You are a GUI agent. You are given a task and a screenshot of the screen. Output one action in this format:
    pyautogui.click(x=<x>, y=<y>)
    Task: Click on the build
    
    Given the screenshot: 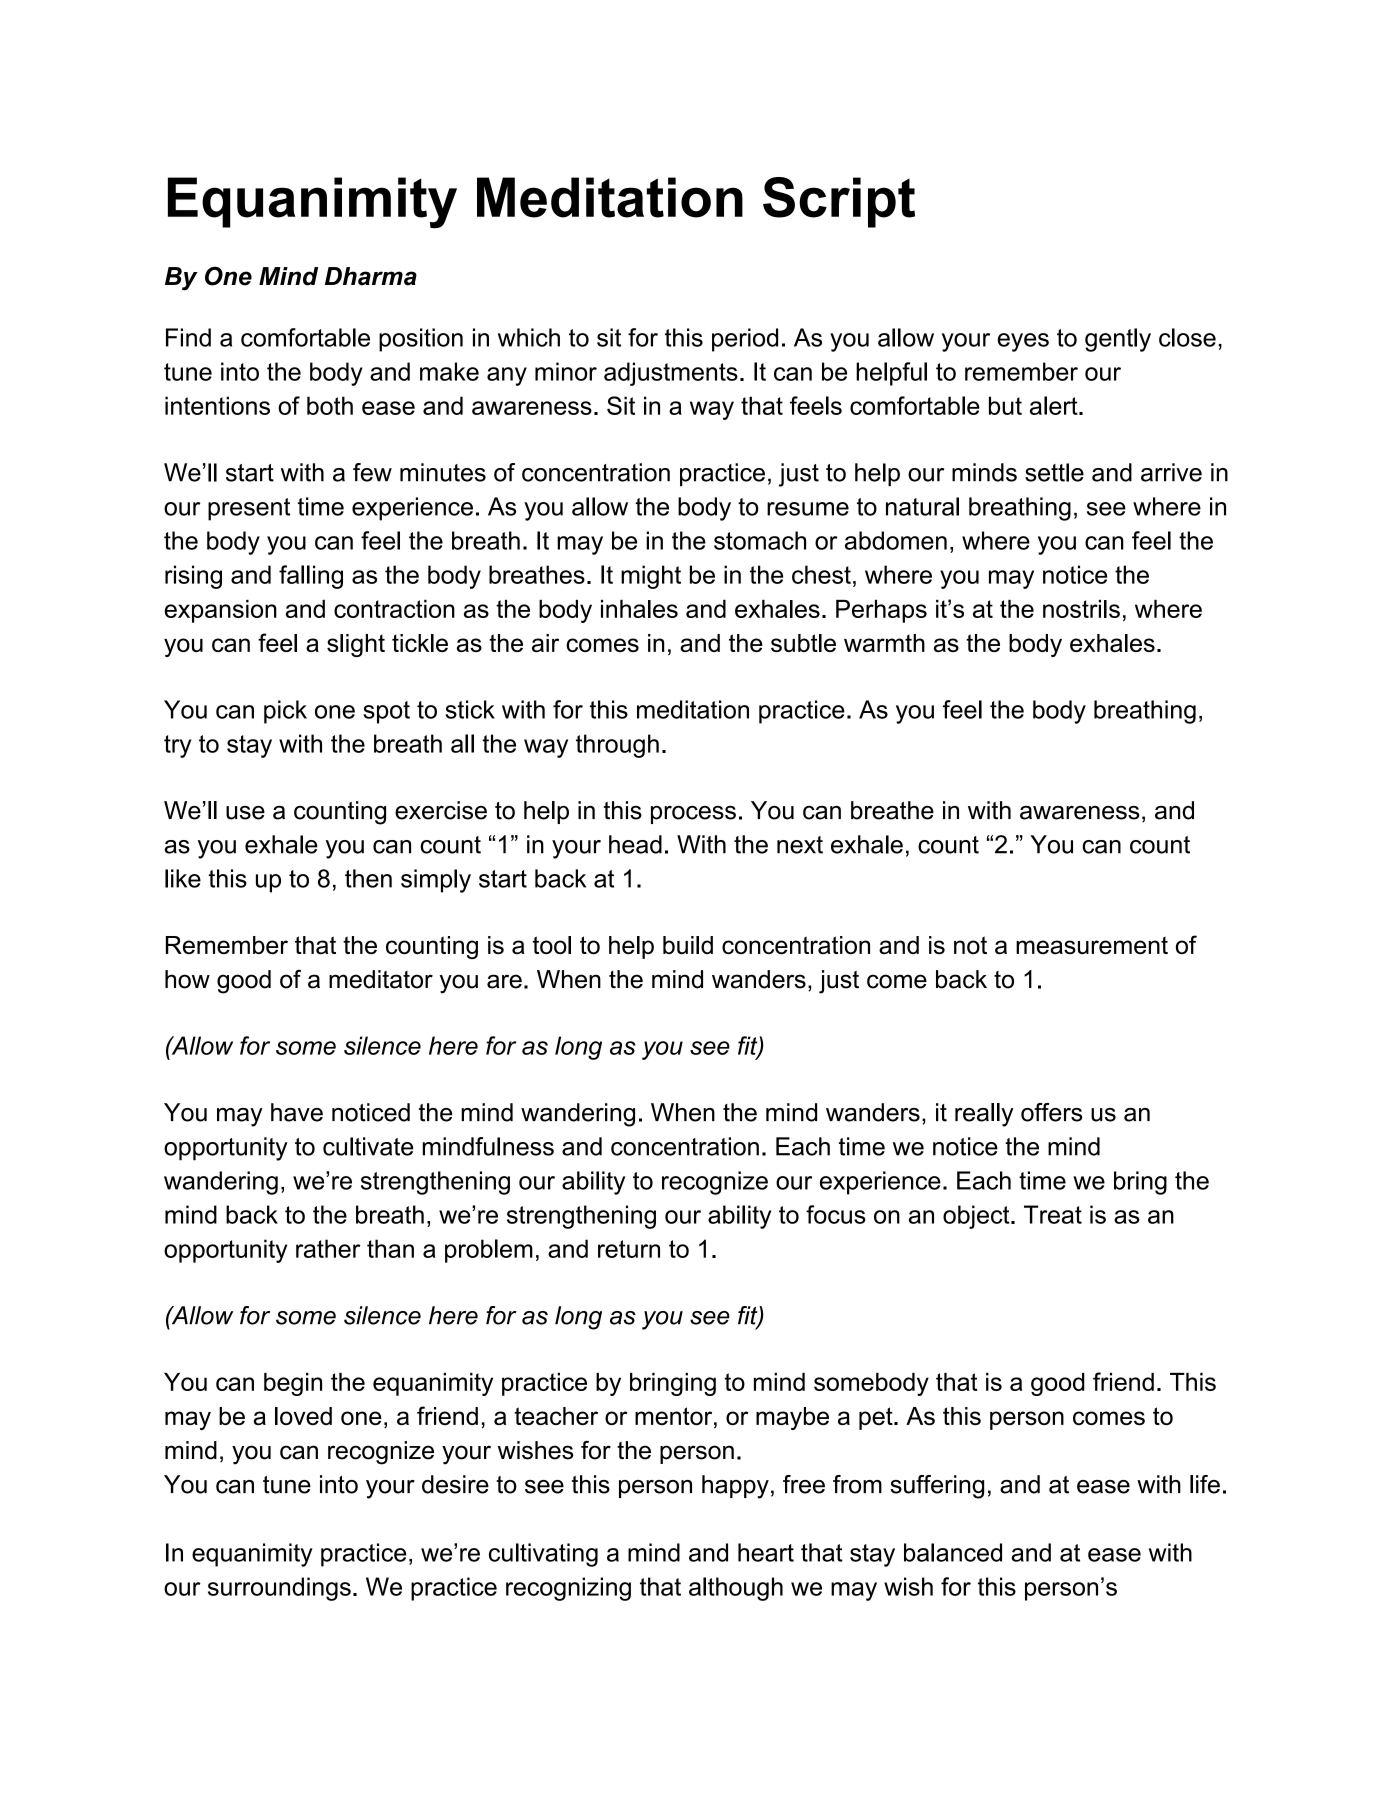 What is the action you would take?
    pyautogui.click(x=688, y=945)
